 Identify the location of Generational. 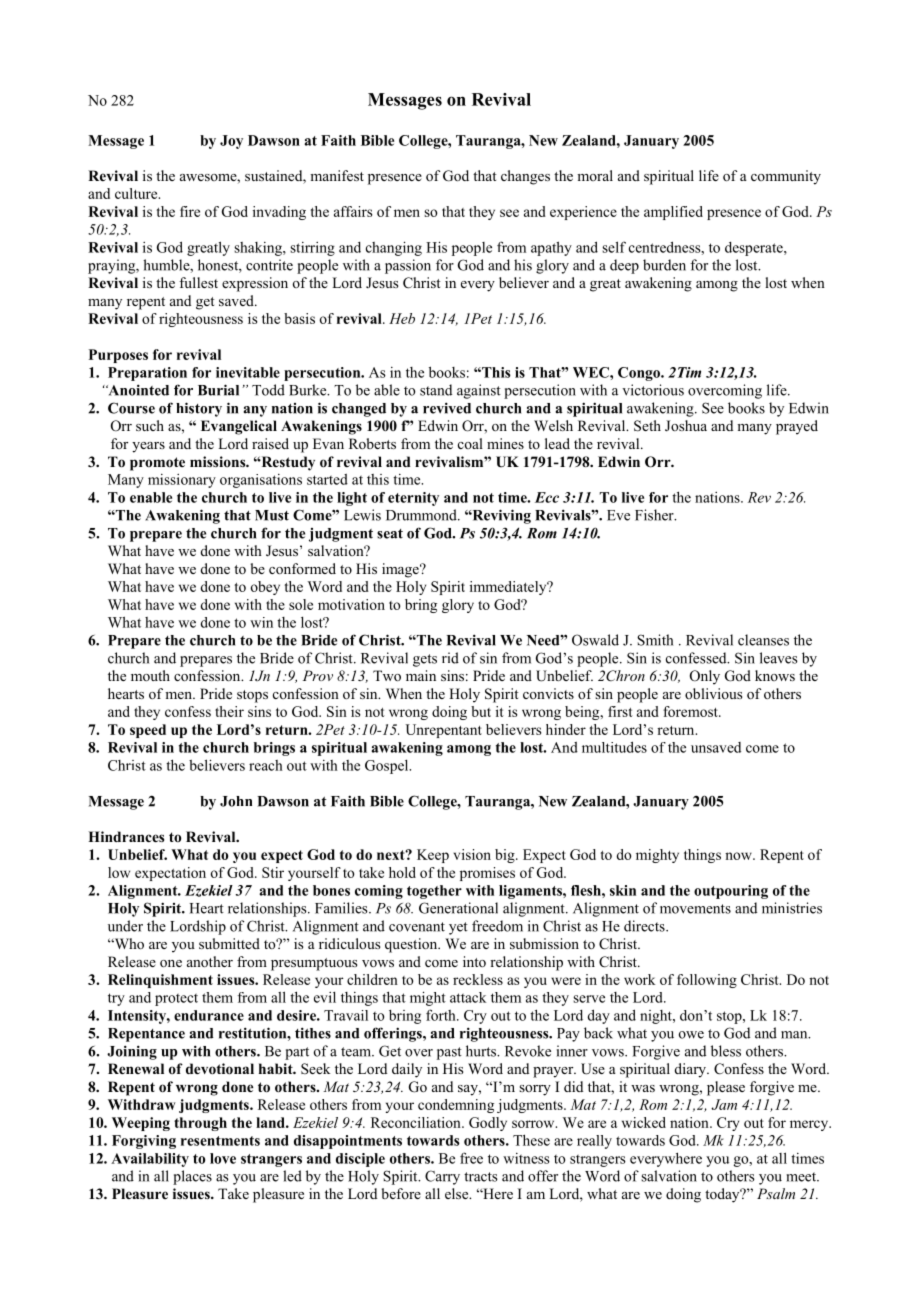
(458, 908).
